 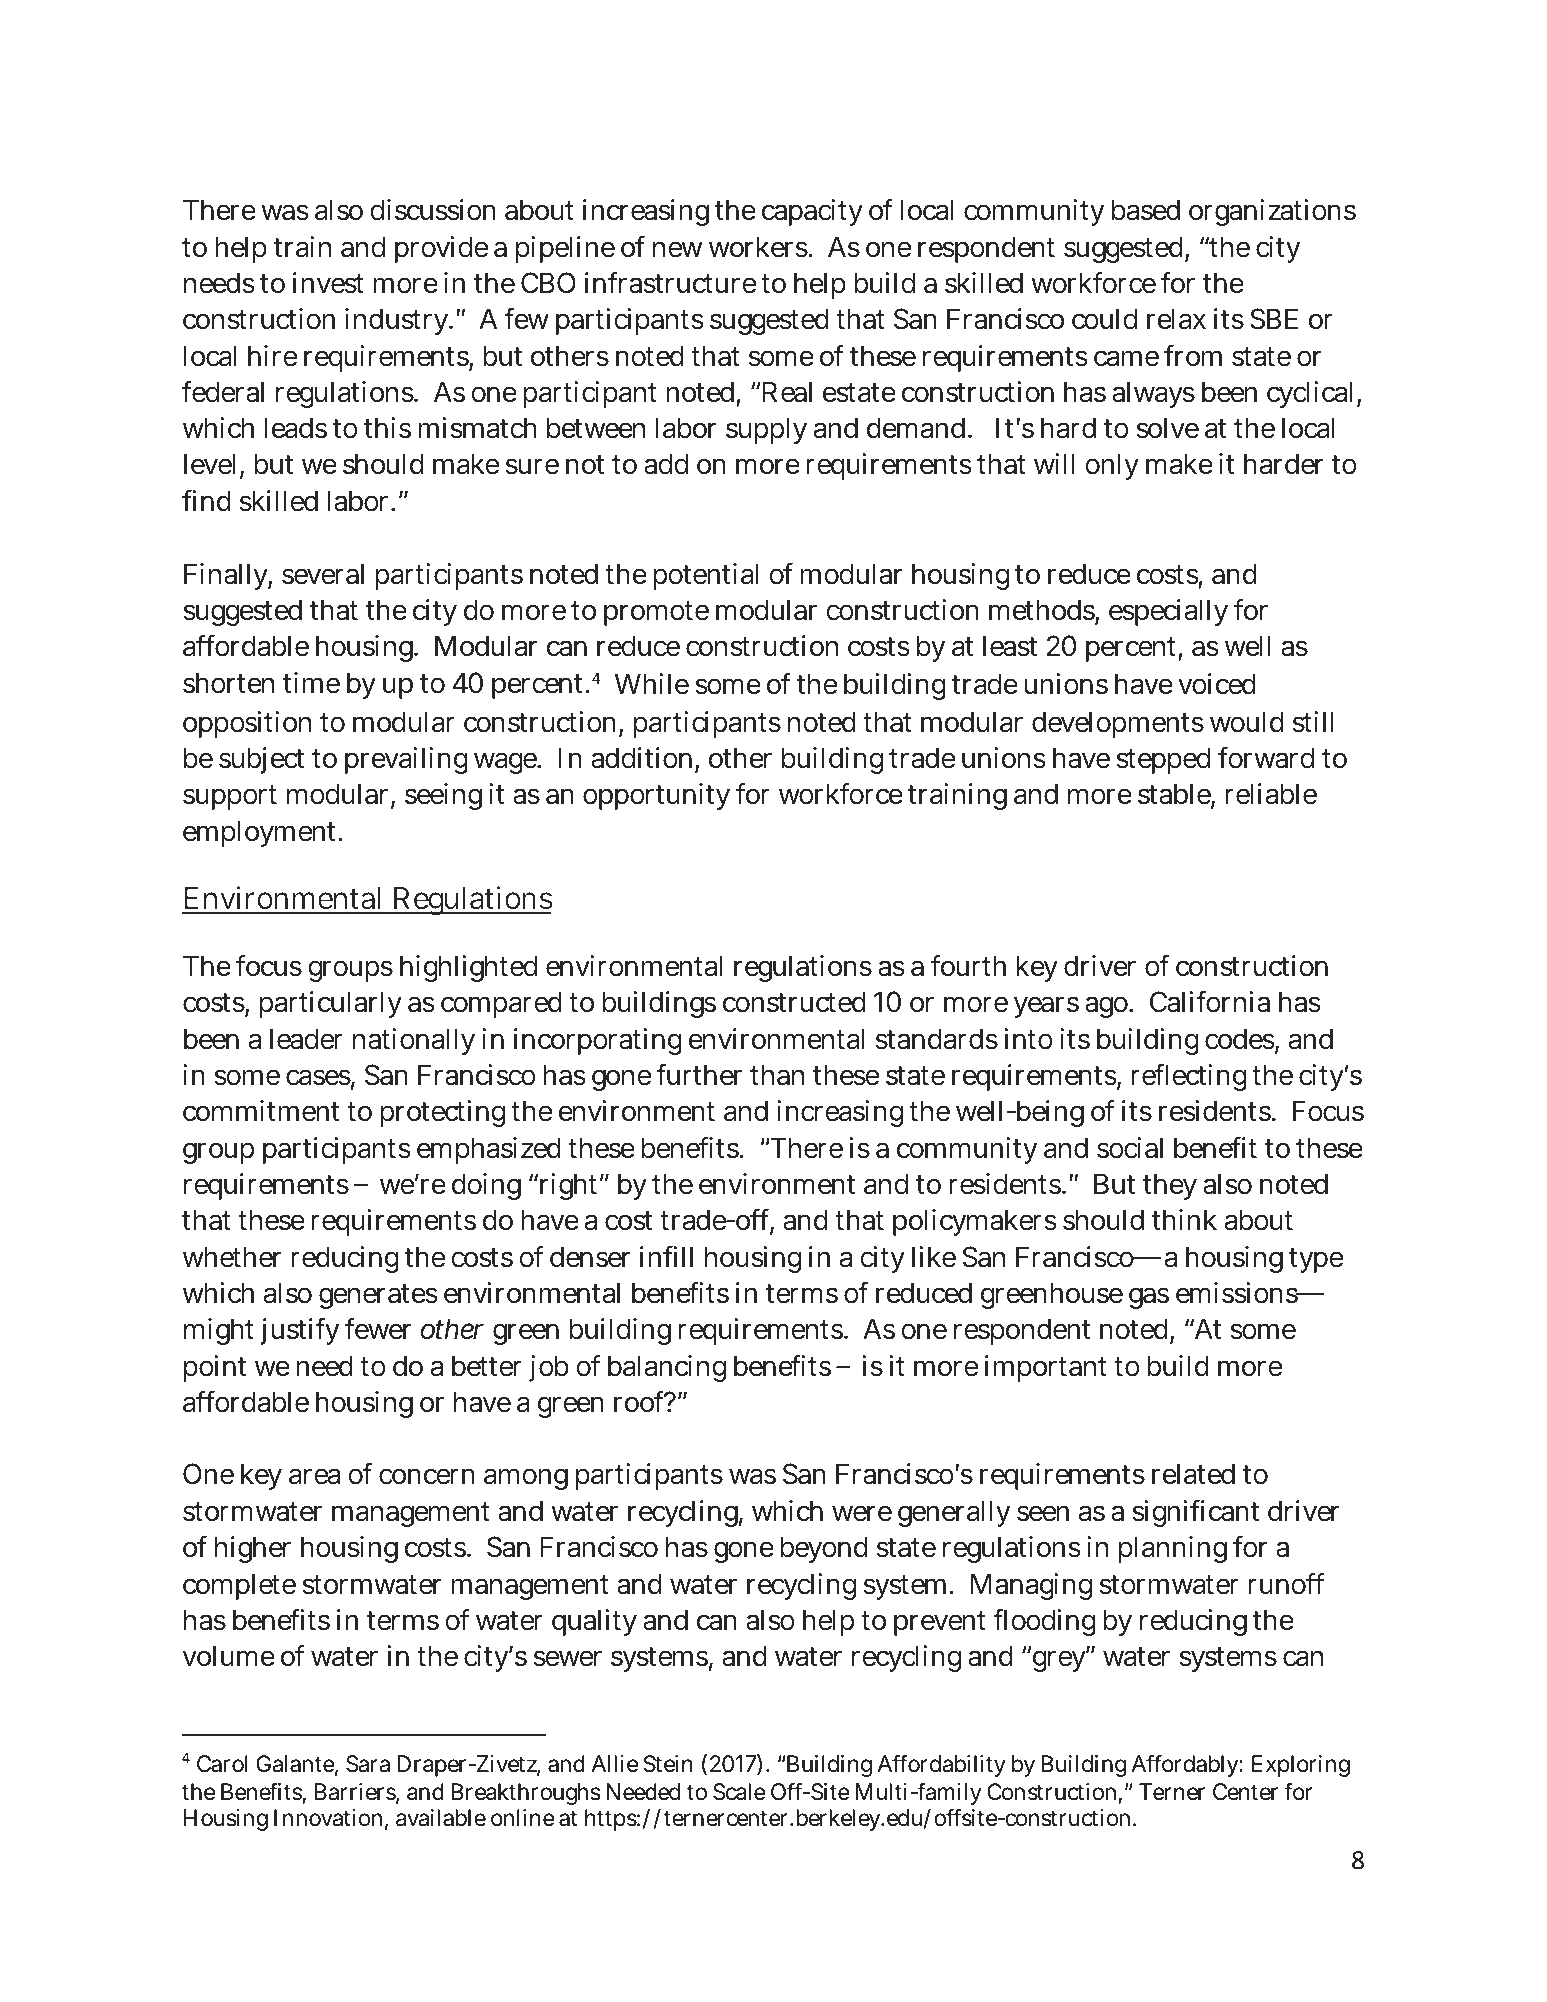 What do you see at coordinates (314, 1477) in the page?
I see `area` at bounding box center [314, 1477].
